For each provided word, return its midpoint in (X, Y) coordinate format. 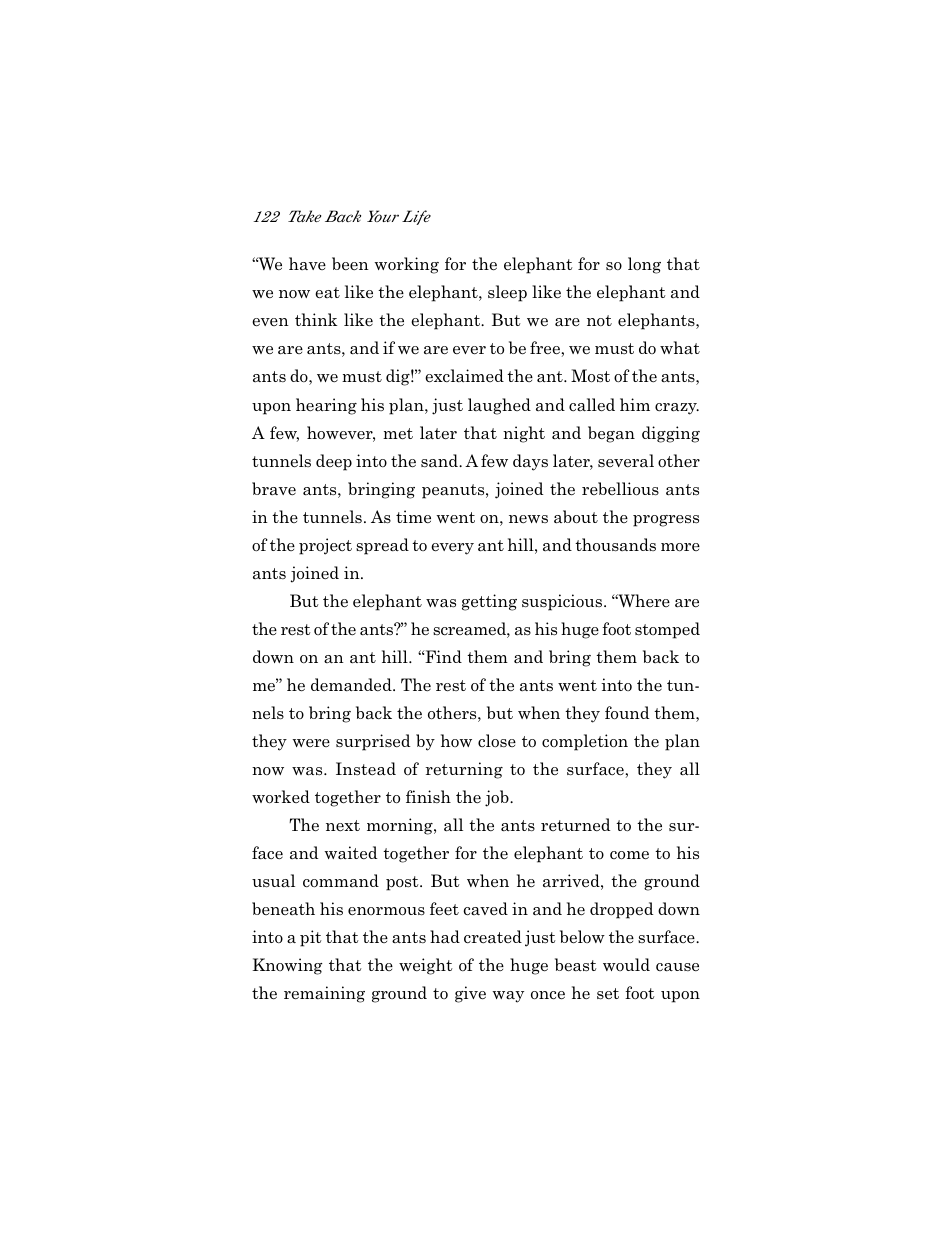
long (644, 265)
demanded (352, 685)
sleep (507, 293)
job (498, 798)
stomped (667, 630)
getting (489, 602)
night (524, 434)
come (629, 855)
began (611, 434)
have (307, 263)
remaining (324, 994)
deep (334, 462)
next (343, 825)
